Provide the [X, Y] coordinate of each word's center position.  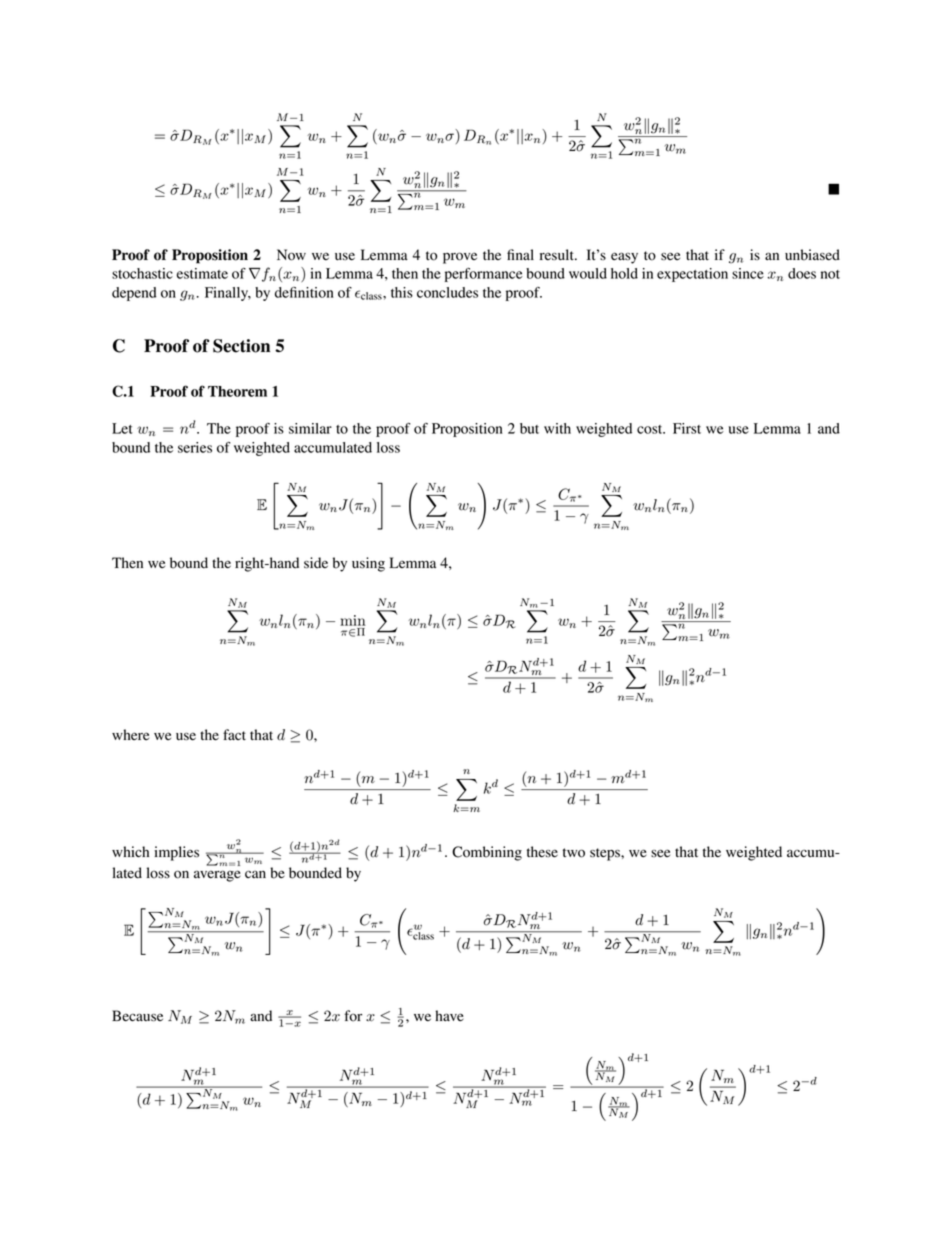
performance [484, 275]
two [574, 853]
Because [137, 1015]
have [449, 1015]
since [748, 273]
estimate [202, 273]
